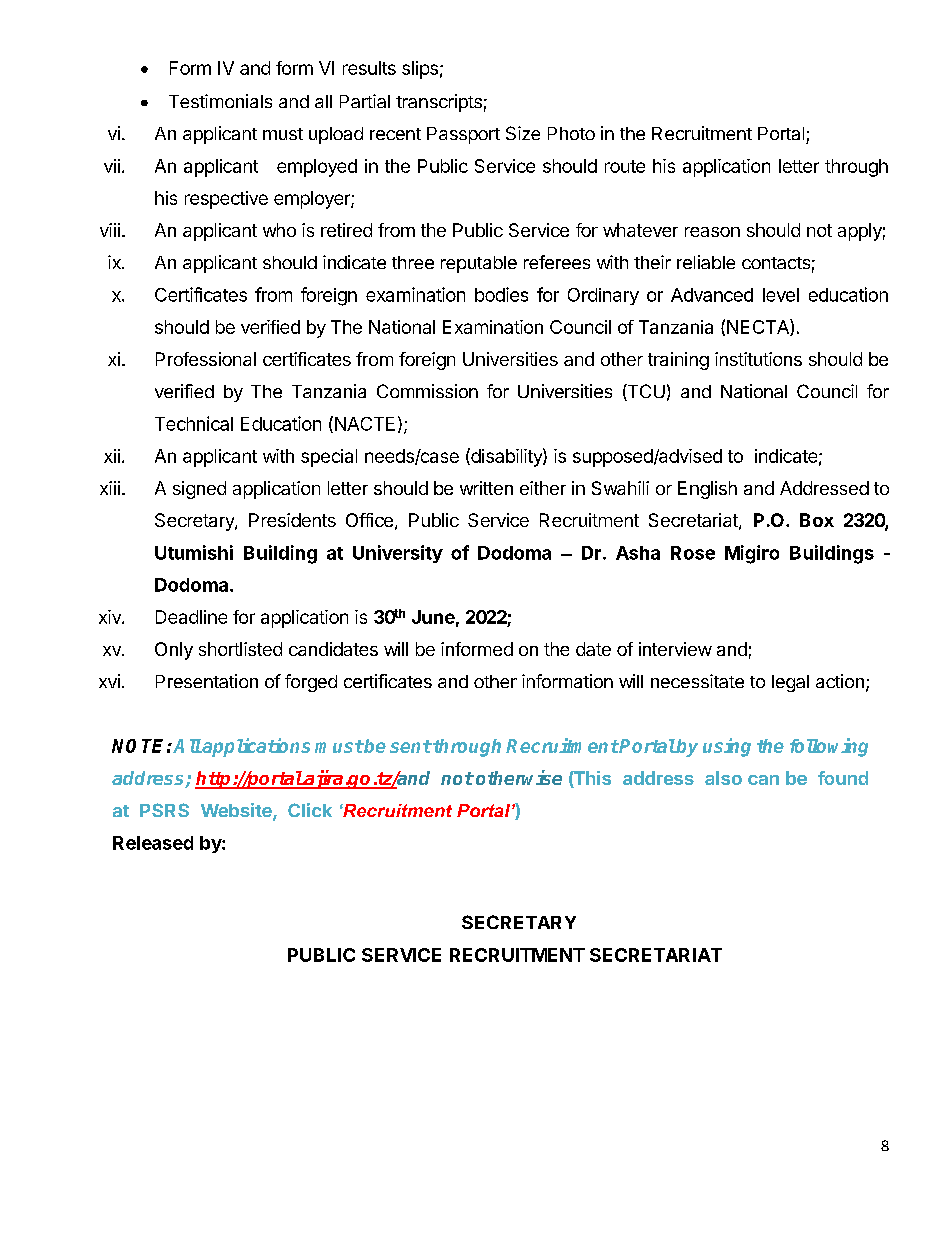 This image has height=1233, width=952. I want to click on transcripts, so click(439, 103).
